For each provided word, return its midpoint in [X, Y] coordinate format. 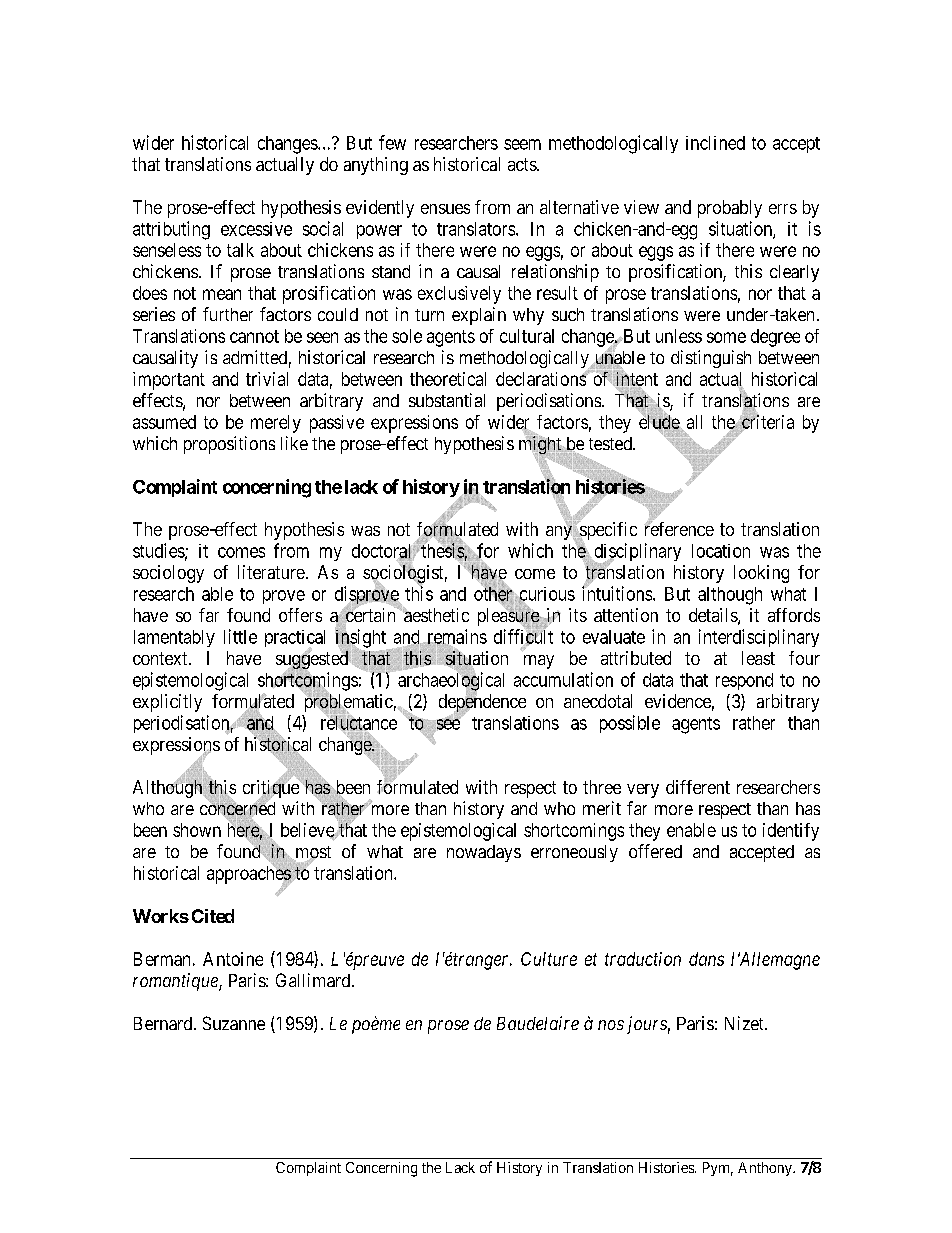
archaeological [451, 682]
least [758, 658]
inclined [715, 143]
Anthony [766, 1169]
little [240, 636]
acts [523, 164]
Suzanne [234, 1023]
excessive [256, 229]
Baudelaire [538, 1023]
